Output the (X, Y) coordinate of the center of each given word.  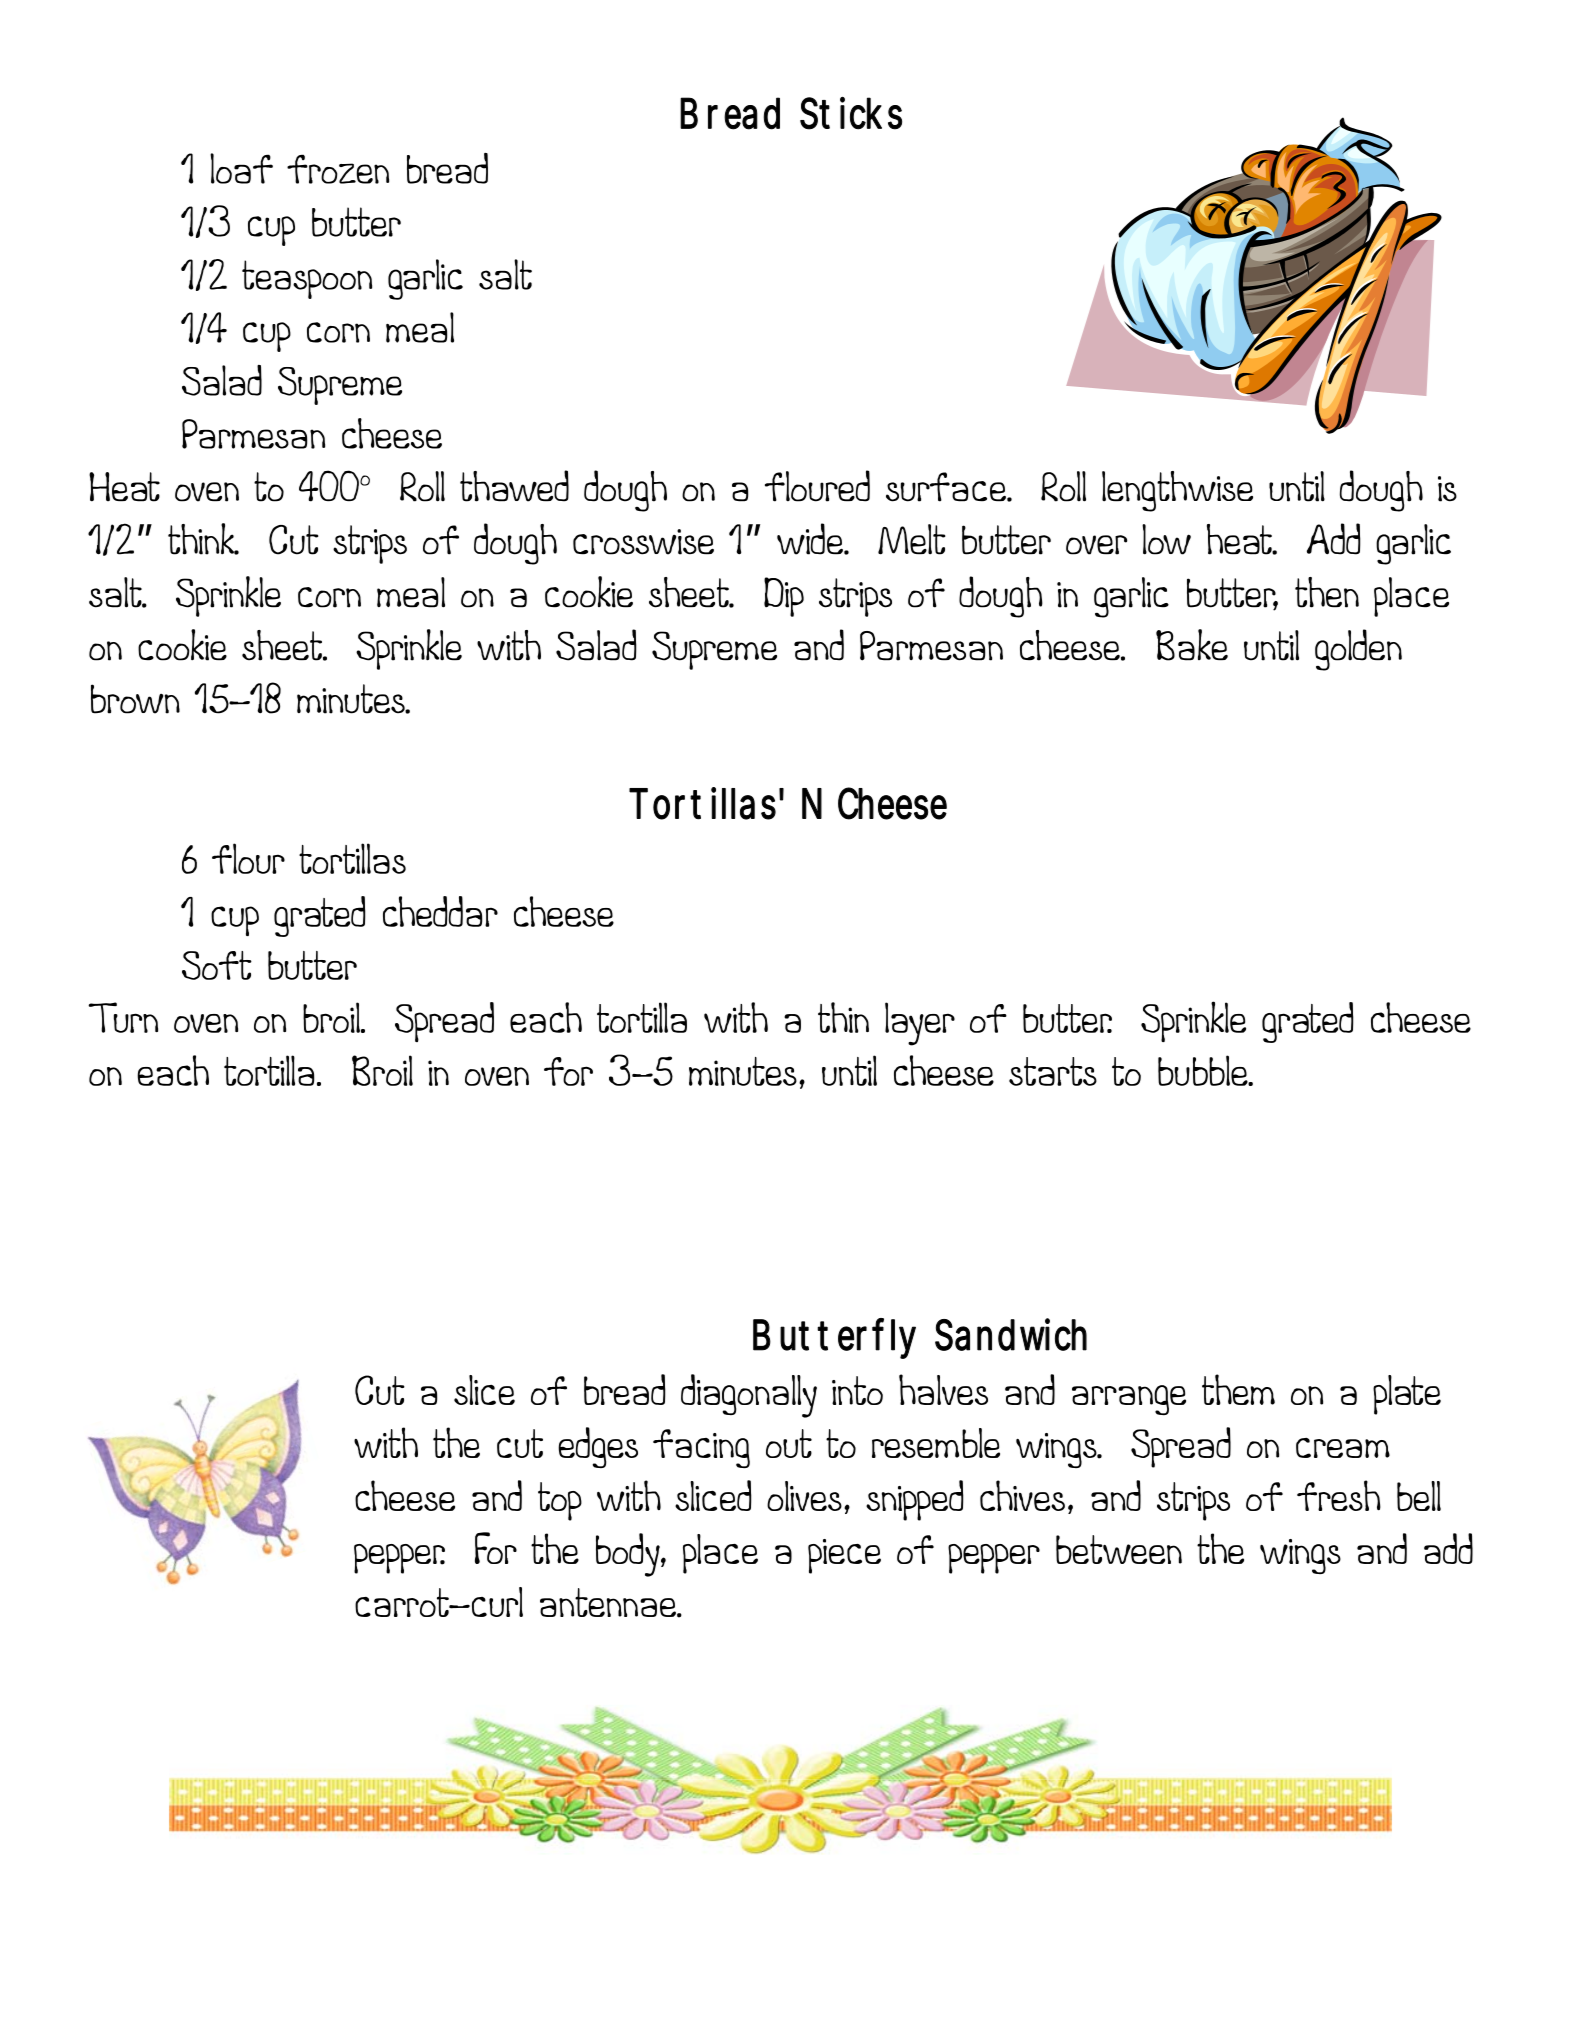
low (1166, 539)
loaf (241, 168)
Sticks (851, 113)
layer (920, 1024)
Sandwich (1011, 1334)
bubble (1204, 1070)
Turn (123, 1017)
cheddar (440, 911)
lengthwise (1177, 491)
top (560, 1501)
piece (844, 1556)
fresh (1339, 1495)
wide (811, 539)
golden (1358, 650)
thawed (514, 486)
